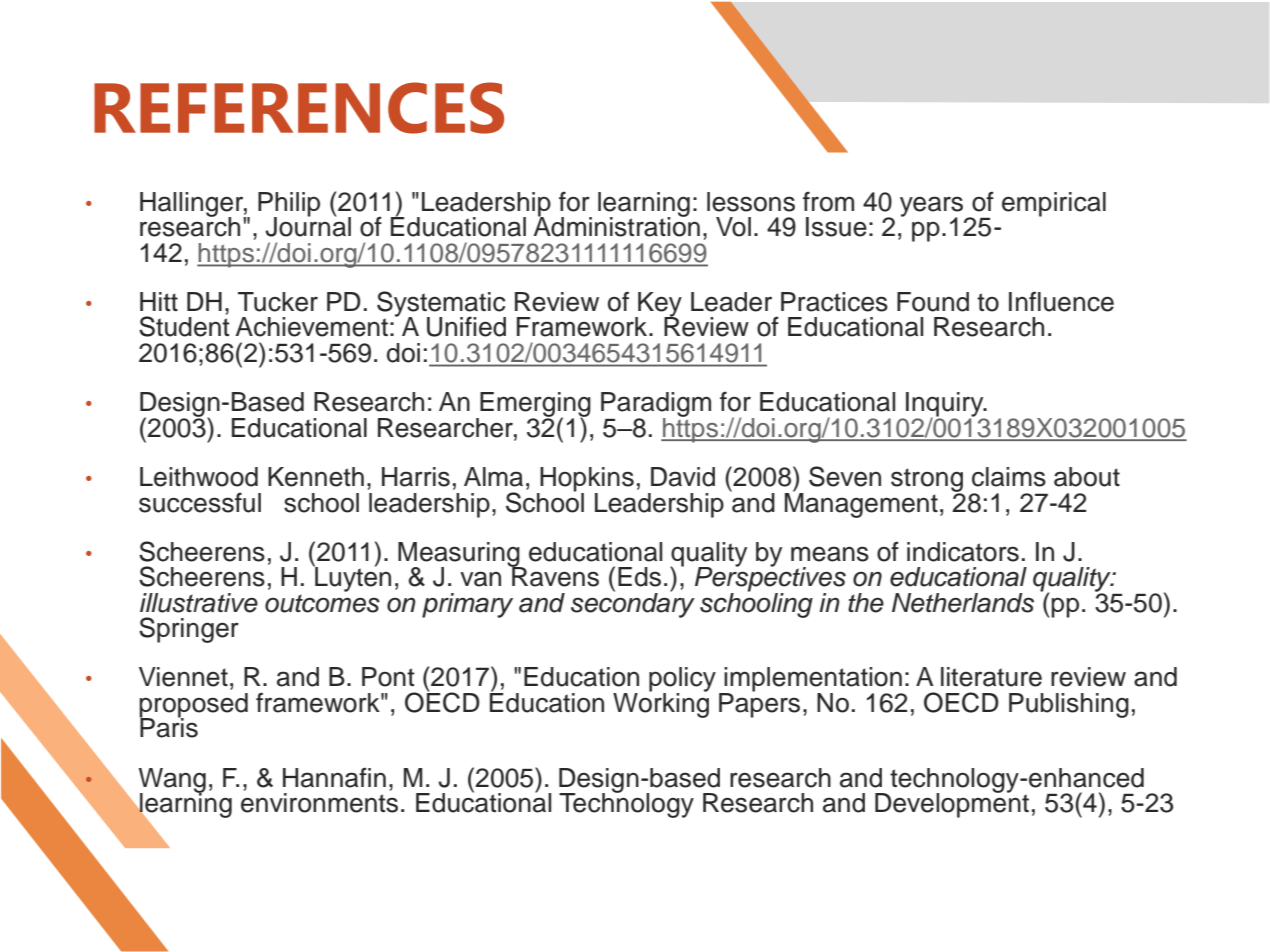  What do you see at coordinates (319, 803) in the screenshot?
I see `environments` at bounding box center [319, 803].
